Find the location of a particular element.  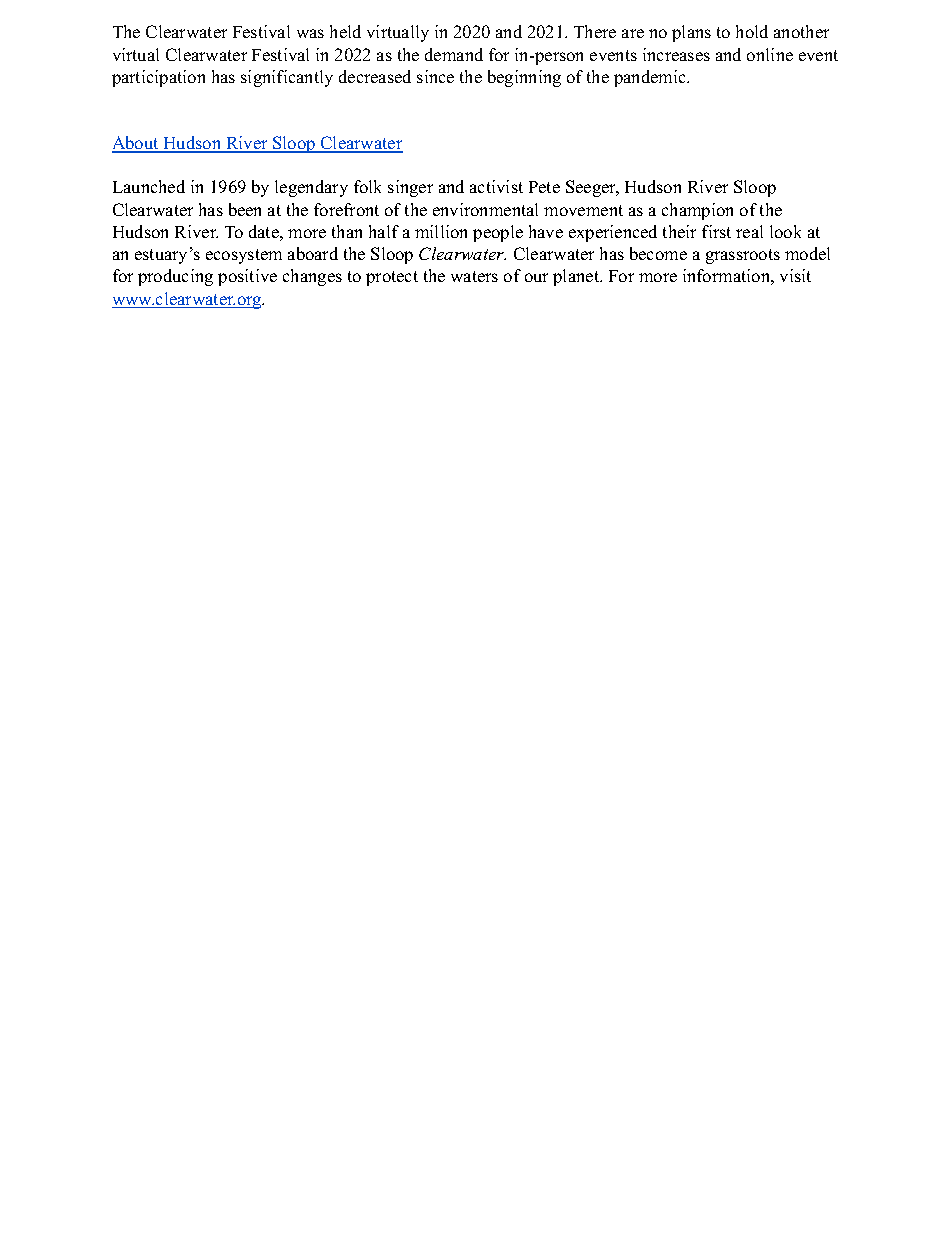

pandemic is located at coordinates (651, 78).
